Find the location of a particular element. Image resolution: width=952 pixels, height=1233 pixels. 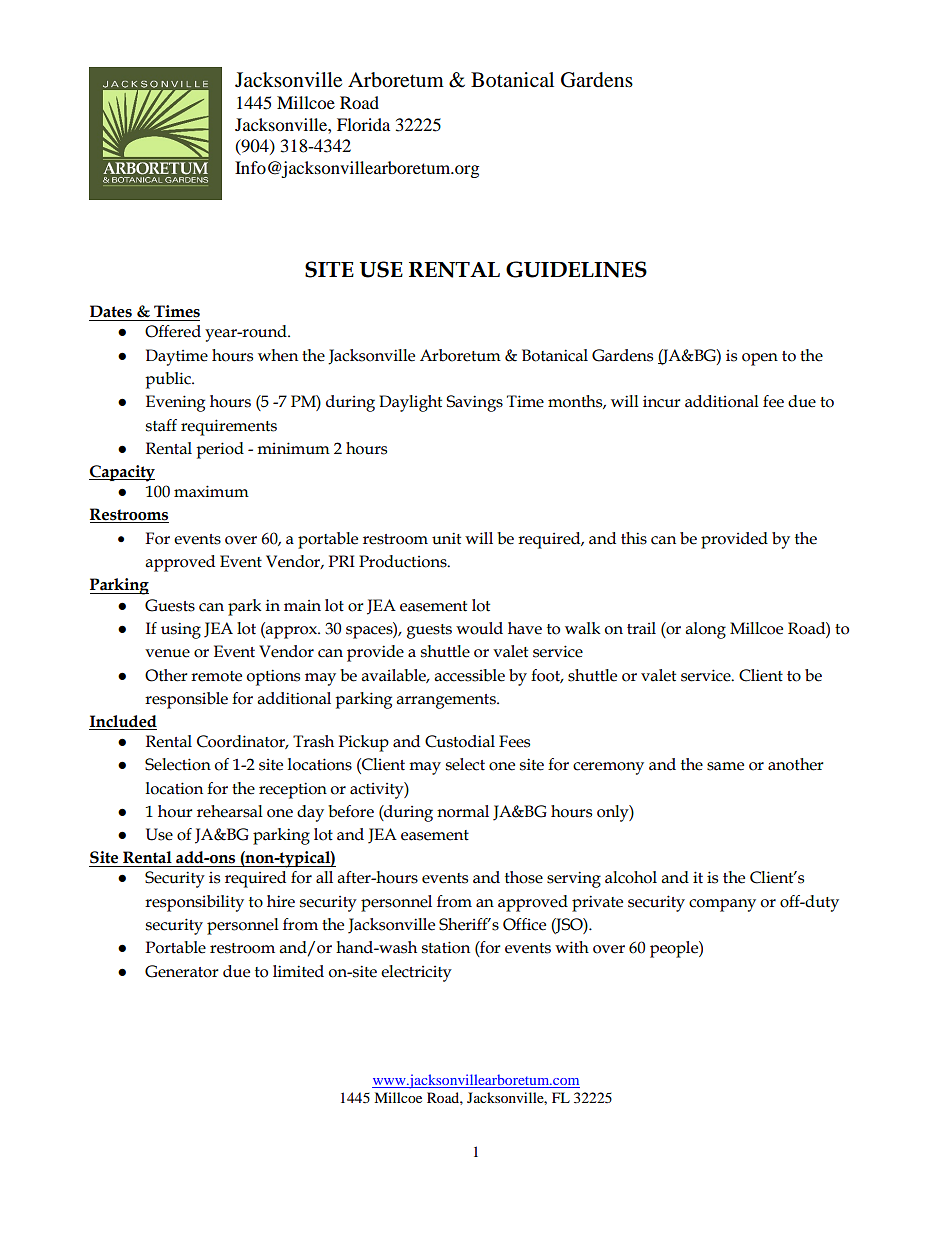

arrangements is located at coordinates (447, 701).
